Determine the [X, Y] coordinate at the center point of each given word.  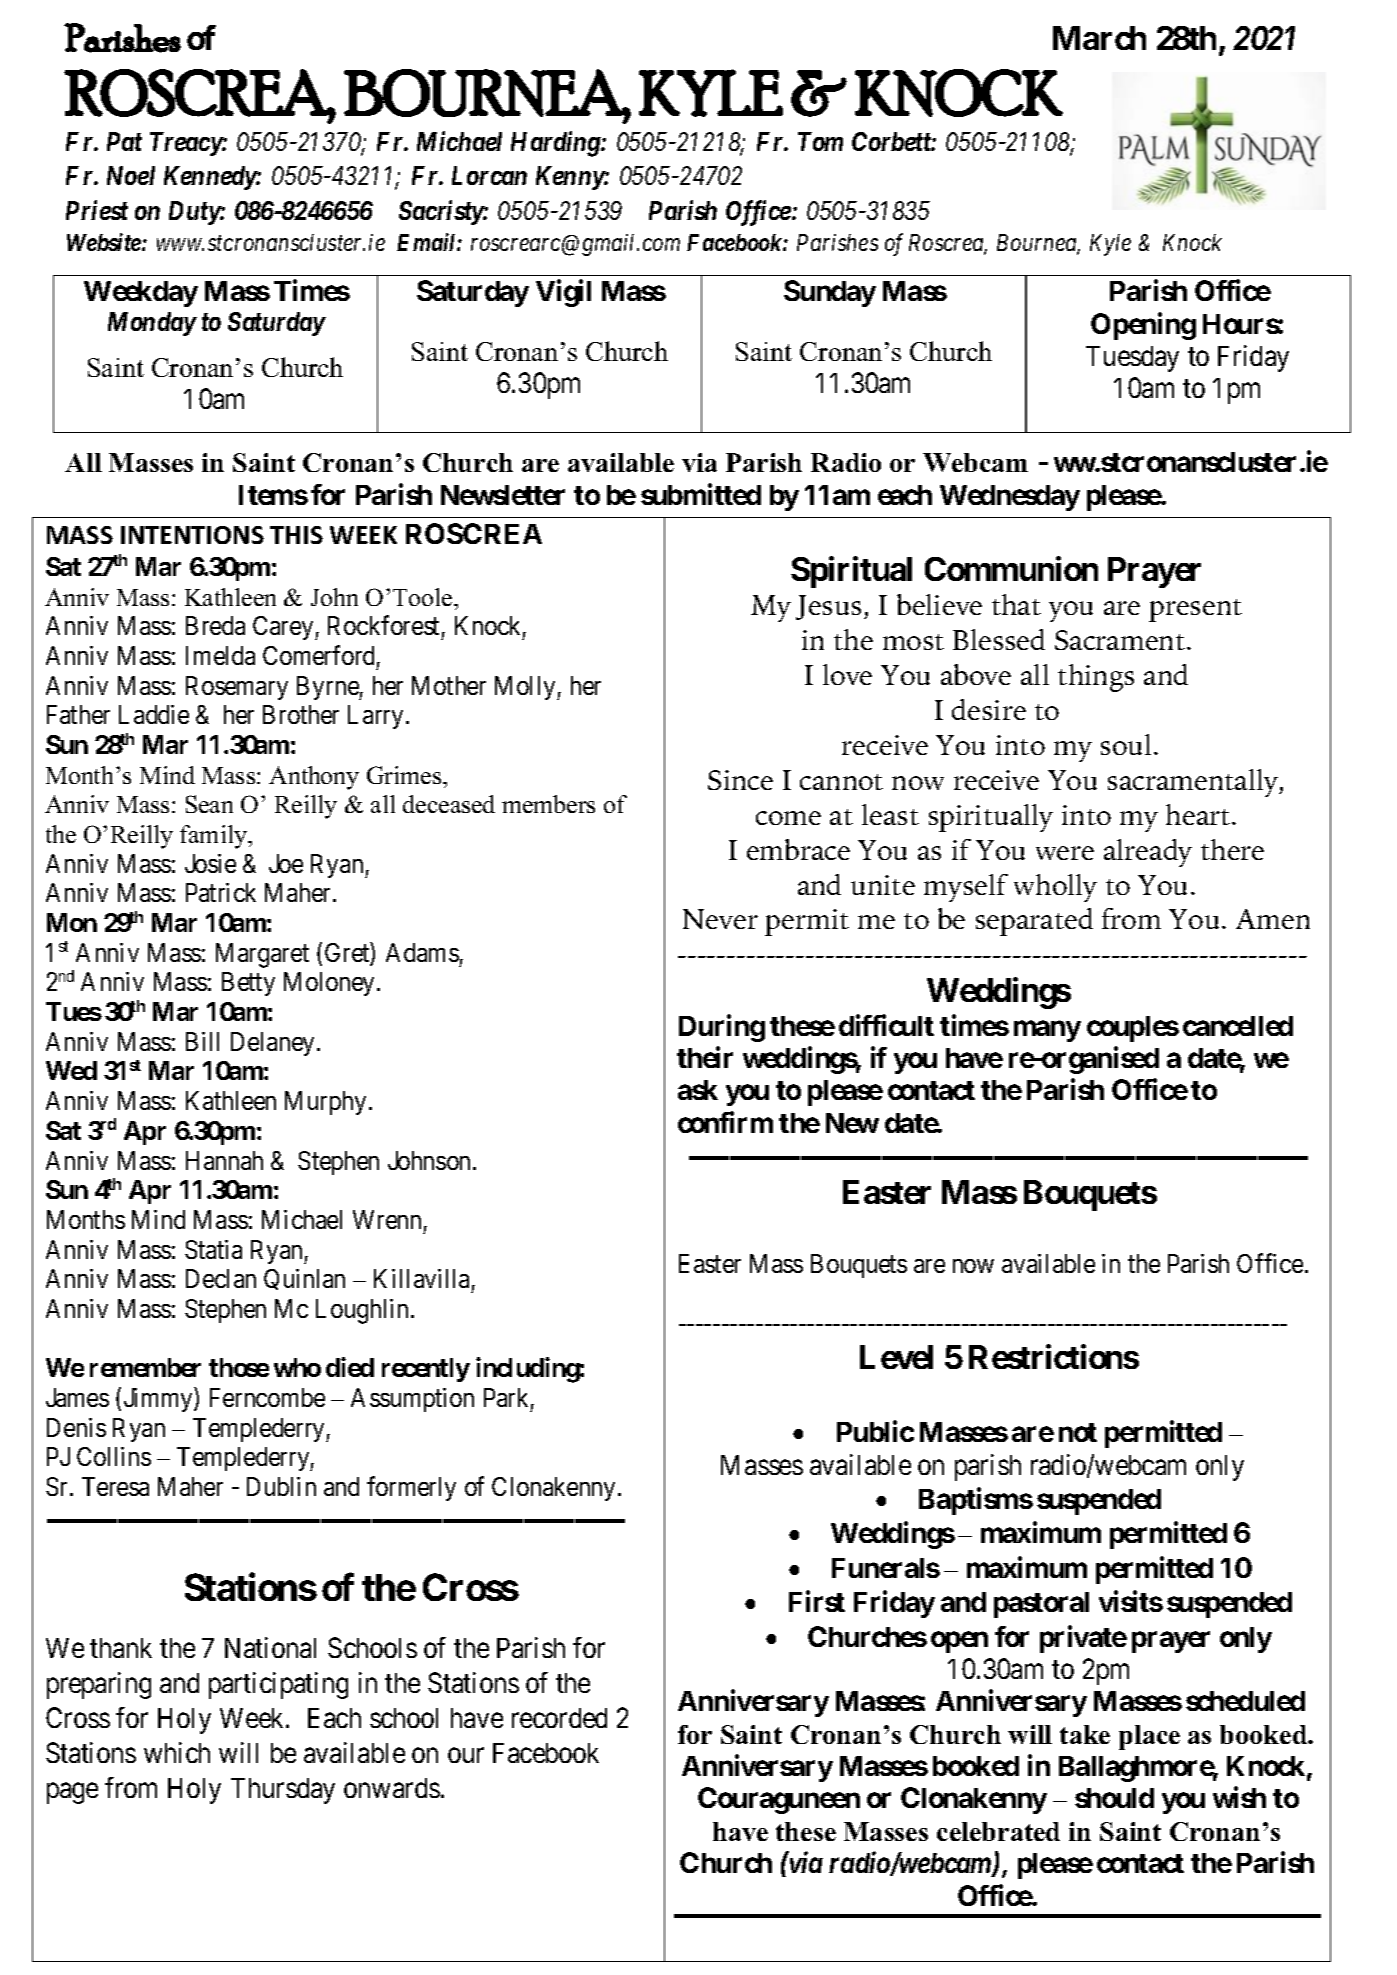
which [177, 1752]
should [1114, 1798]
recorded [559, 1718]
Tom [820, 141]
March [1099, 38]
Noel [131, 175]
